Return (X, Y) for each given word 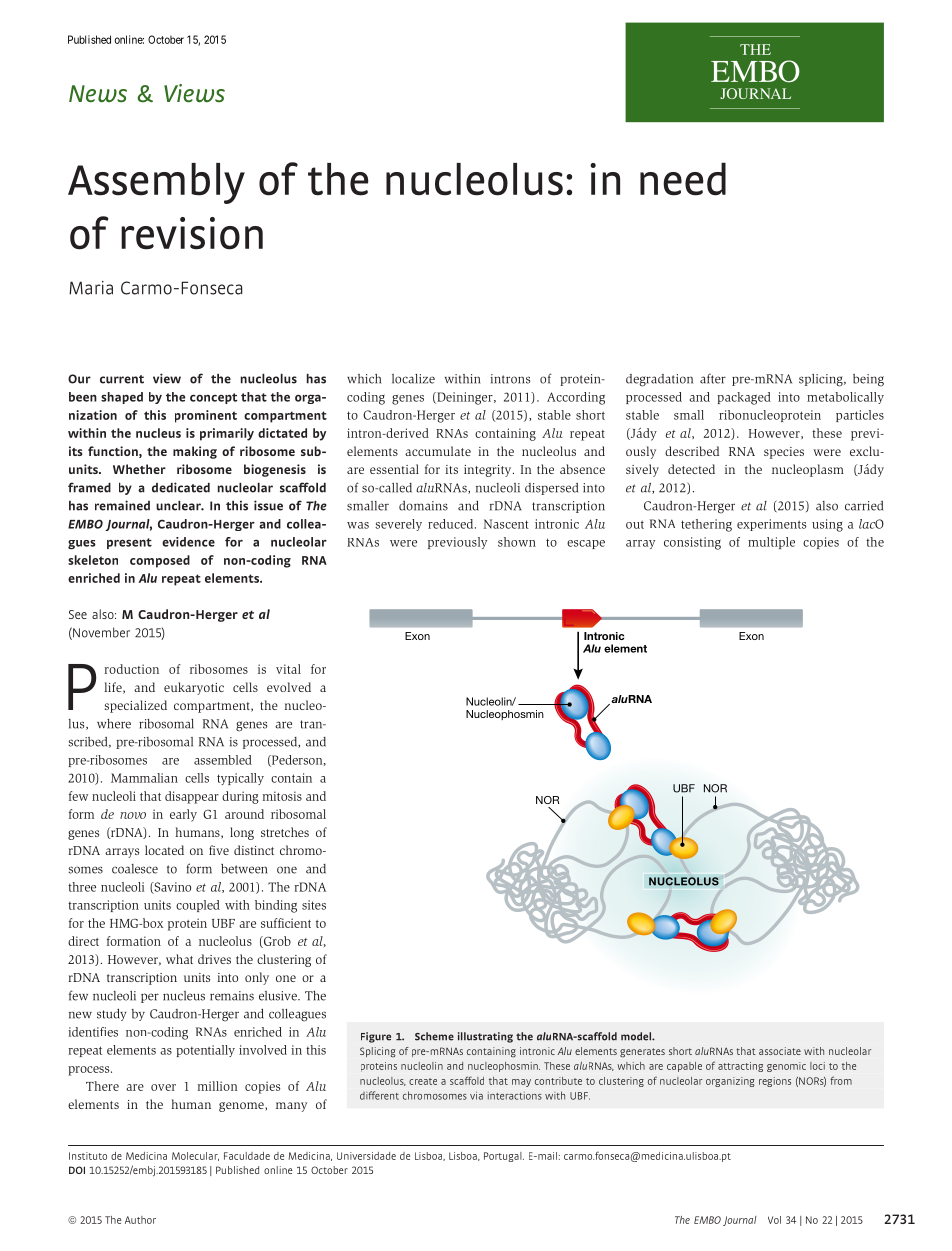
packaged (744, 398)
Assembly (156, 183)
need (683, 179)
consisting (692, 543)
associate (780, 1051)
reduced (452, 524)
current (122, 379)
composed (160, 561)
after (713, 378)
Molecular (195, 1156)
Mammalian (144, 778)
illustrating (485, 1037)
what (179, 959)
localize (413, 379)
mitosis (282, 796)
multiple (771, 543)
